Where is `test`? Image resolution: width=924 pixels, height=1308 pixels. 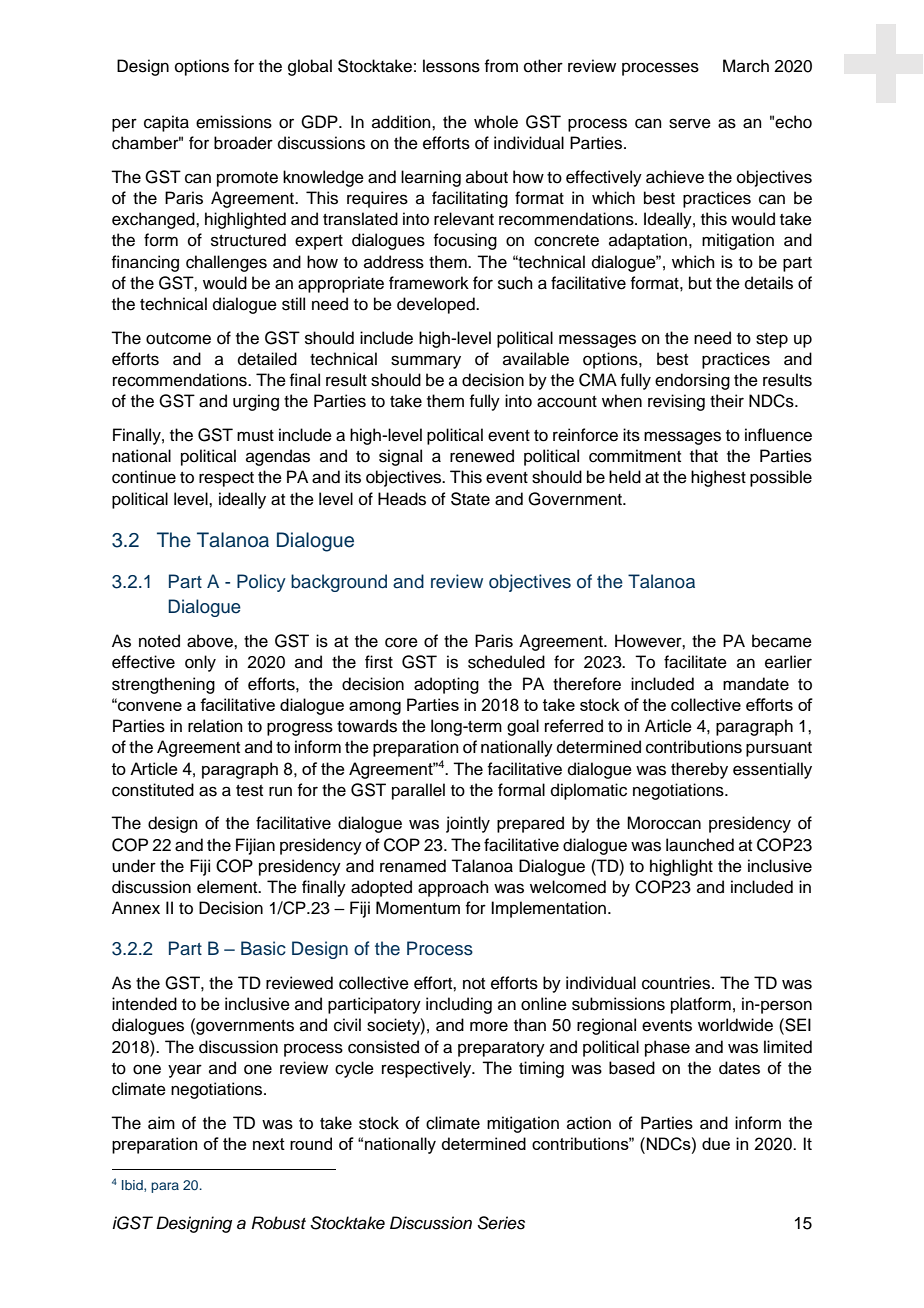
test is located at coordinates (249, 791).
